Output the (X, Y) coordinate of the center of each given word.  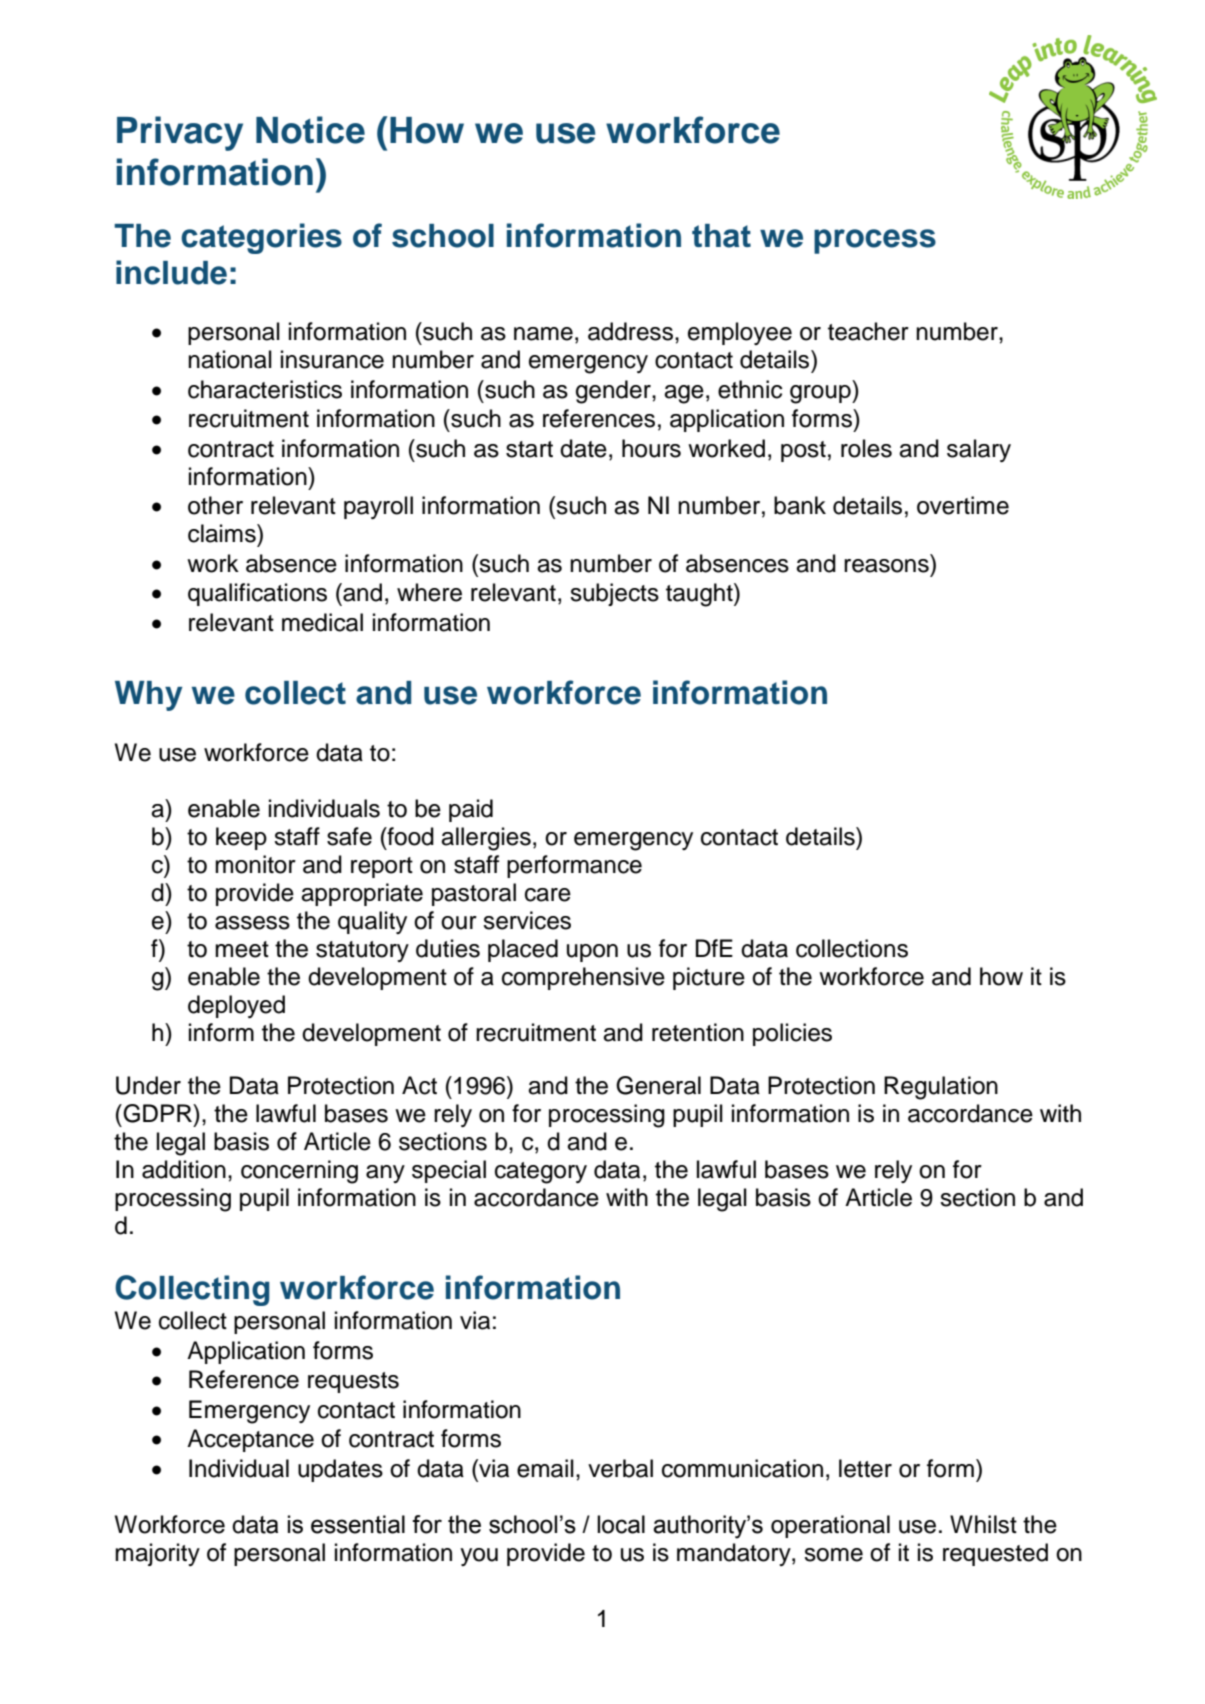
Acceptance (250, 1440)
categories (261, 238)
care (548, 895)
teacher (868, 331)
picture (709, 978)
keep (241, 838)
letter (865, 1468)
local (621, 1524)
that (721, 236)
